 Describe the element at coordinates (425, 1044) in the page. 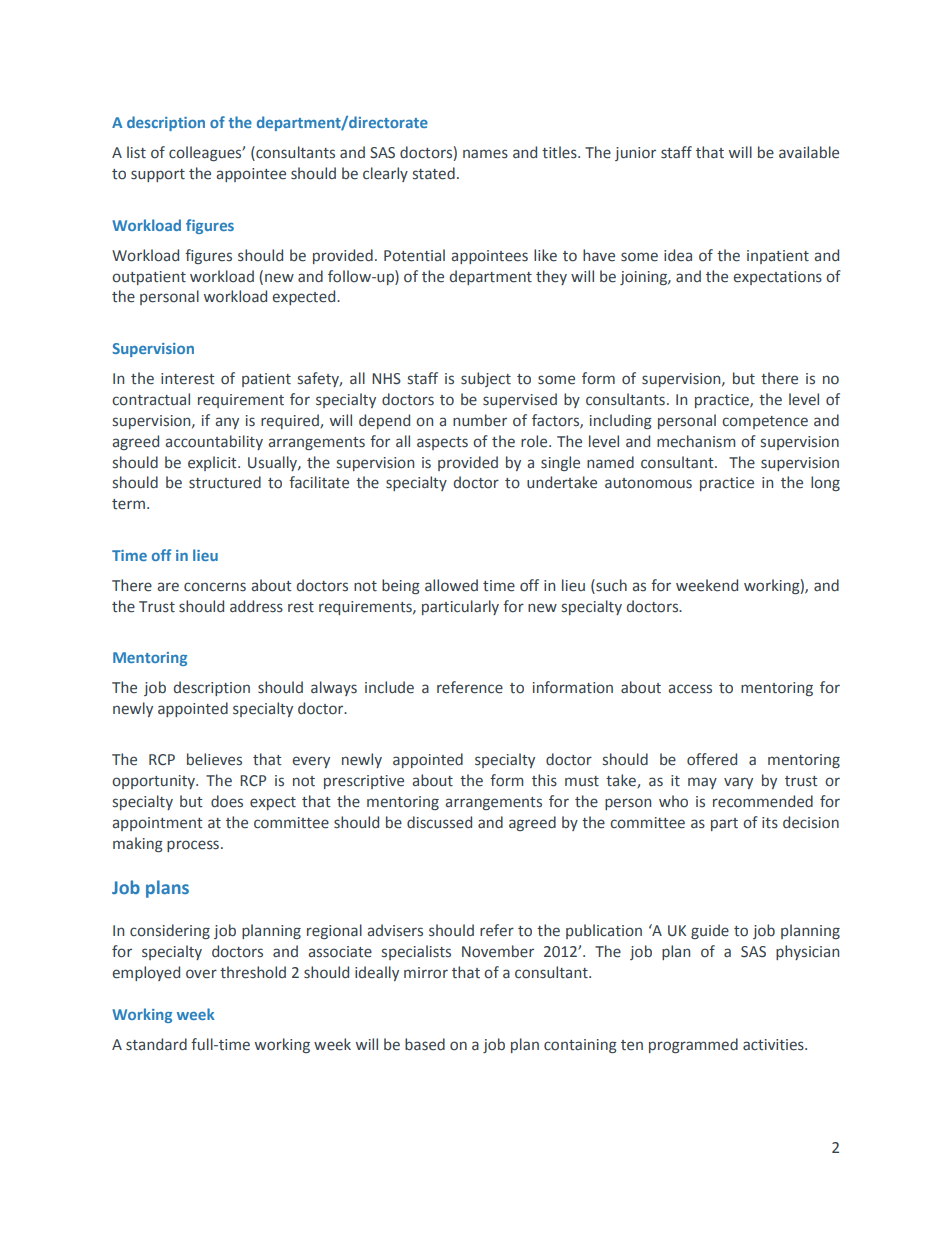

I see `based` at that location.
